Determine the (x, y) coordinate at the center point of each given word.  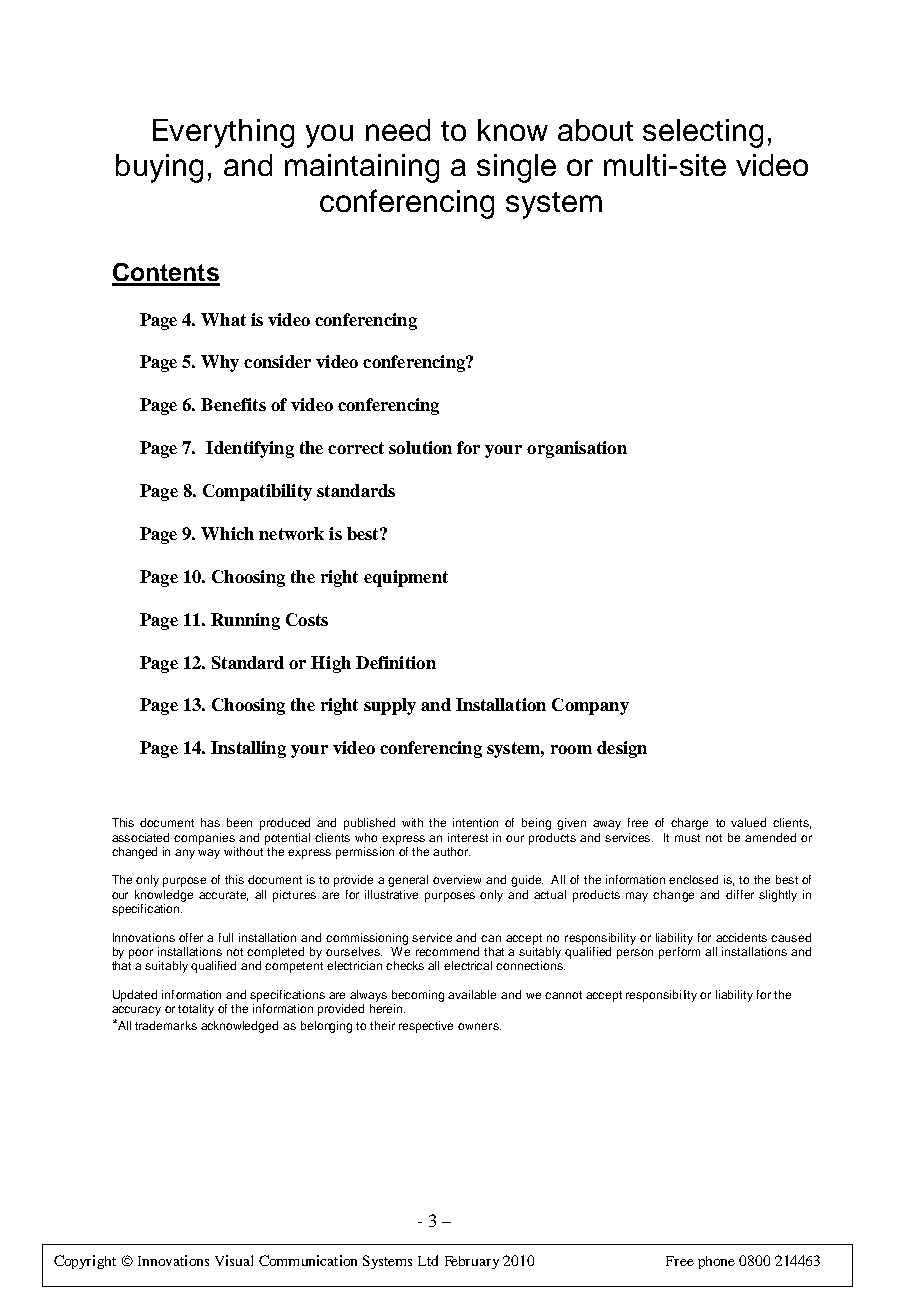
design (622, 749)
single (516, 168)
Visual (234, 1260)
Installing (248, 749)
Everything (223, 133)
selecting (703, 133)
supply (390, 706)
